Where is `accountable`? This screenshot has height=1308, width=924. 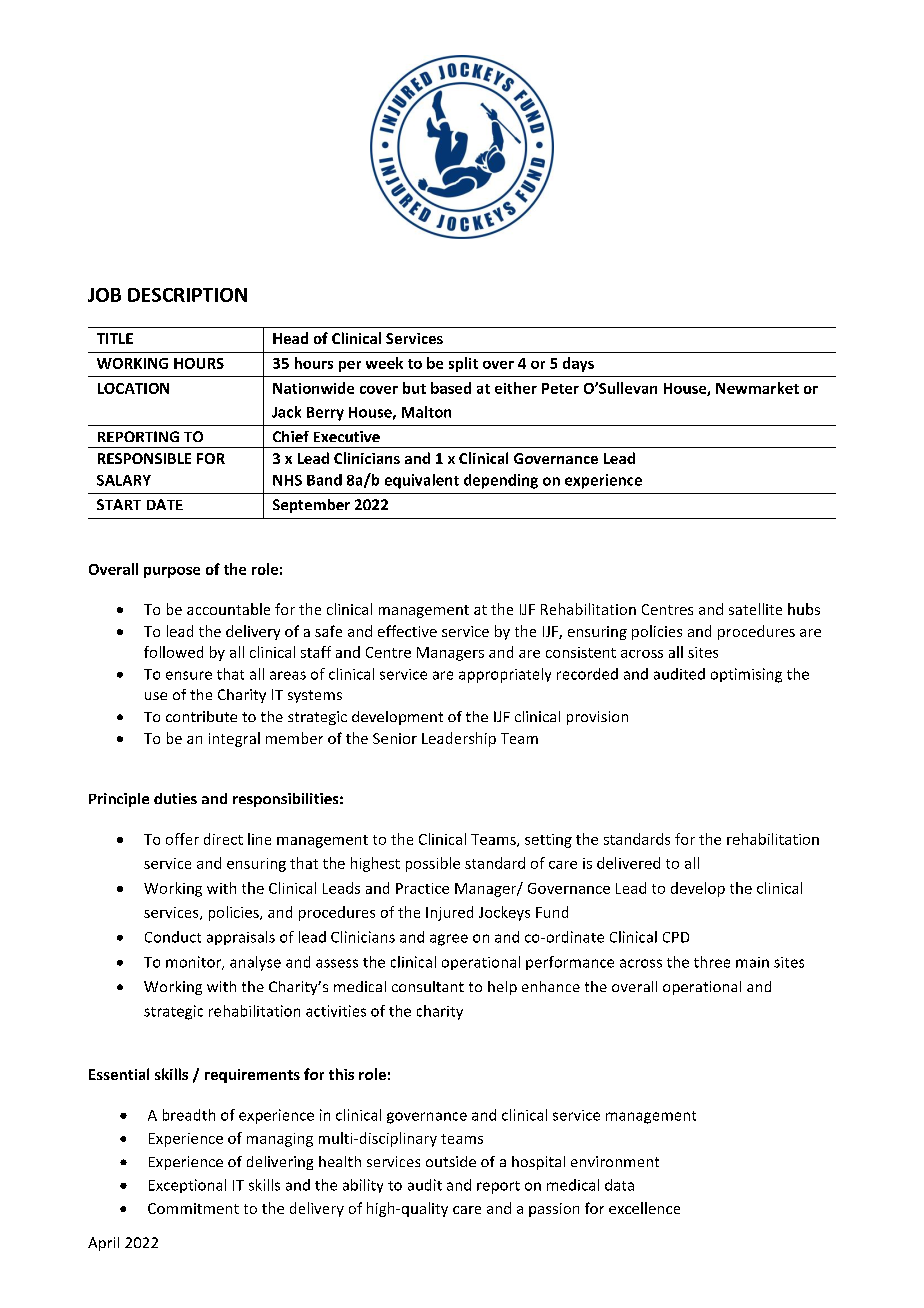
accountable is located at coordinates (228, 609).
